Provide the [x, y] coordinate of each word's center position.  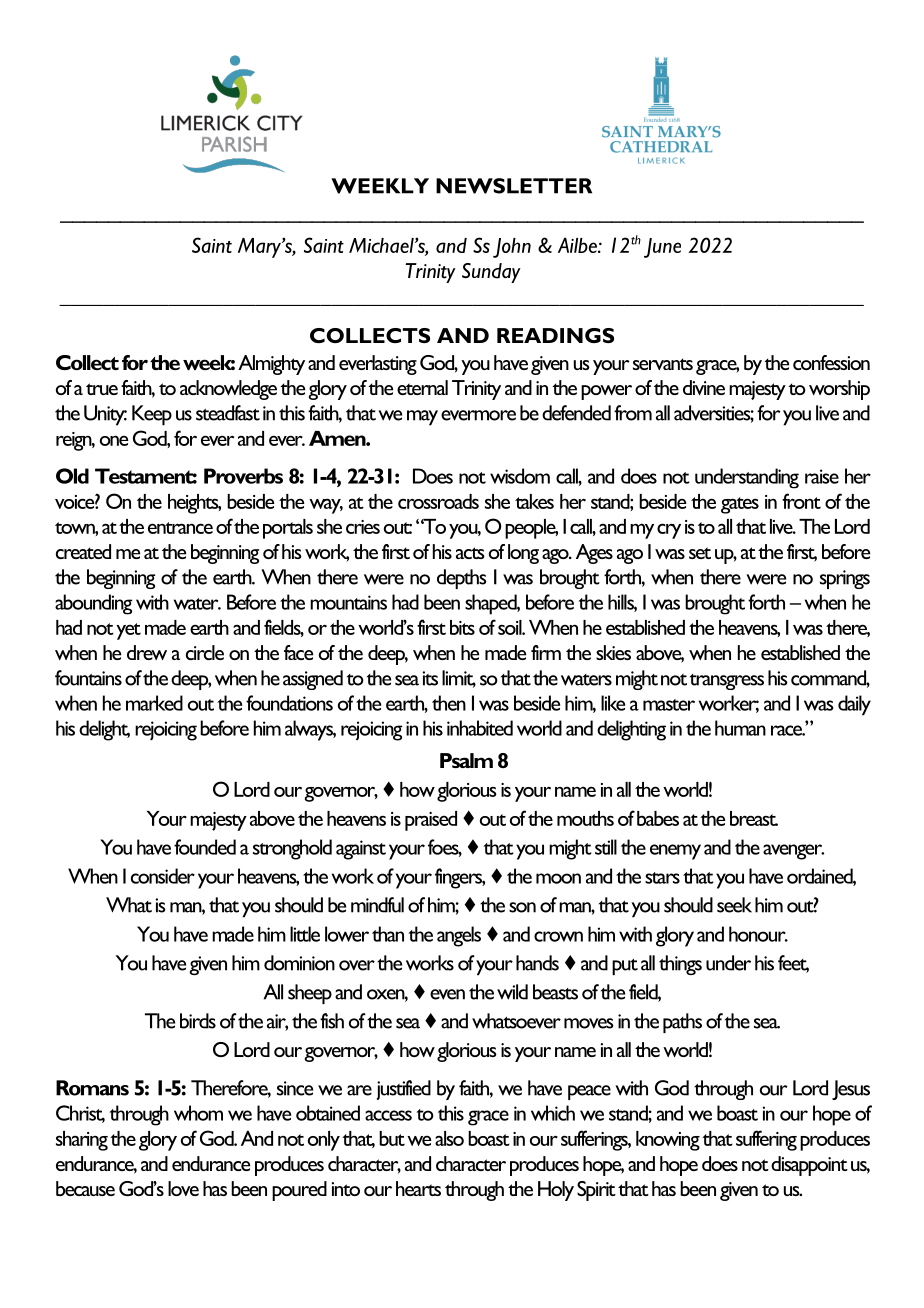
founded [205, 847]
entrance [180, 528]
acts [470, 553]
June [662, 248]
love [183, 1188]
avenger [793, 852]
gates [740, 505]
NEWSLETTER [514, 186]
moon [558, 878]
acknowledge [228, 390]
